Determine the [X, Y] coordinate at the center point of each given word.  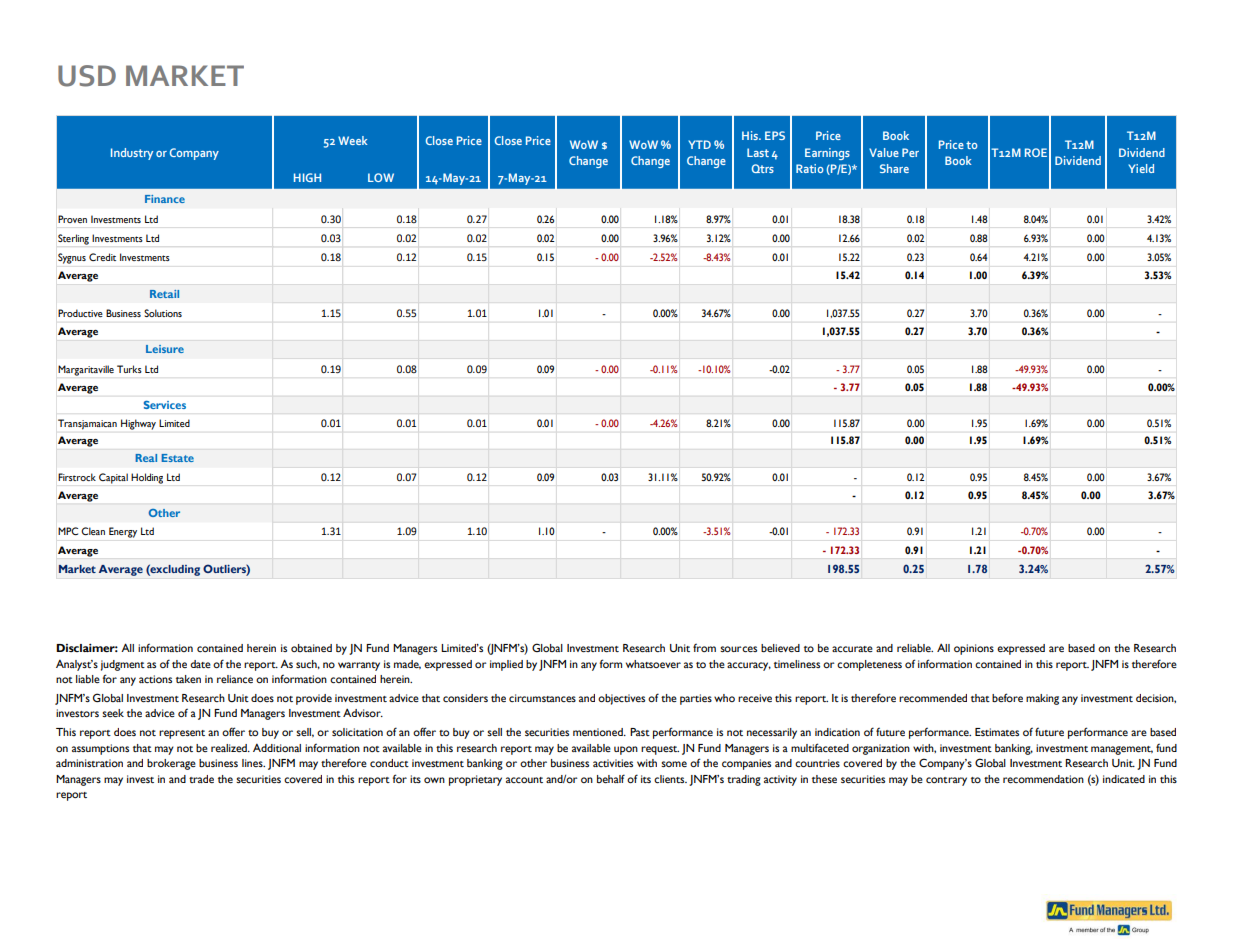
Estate [177, 458]
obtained [311, 648]
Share [894, 168]
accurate [852, 649]
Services [165, 404]
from [704, 647]
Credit [102, 257]
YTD [699, 144]
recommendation [1043, 779]
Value [884, 152]
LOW [381, 177]
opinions [974, 649]
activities [613, 763]
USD [87, 76]
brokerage [171, 764]
